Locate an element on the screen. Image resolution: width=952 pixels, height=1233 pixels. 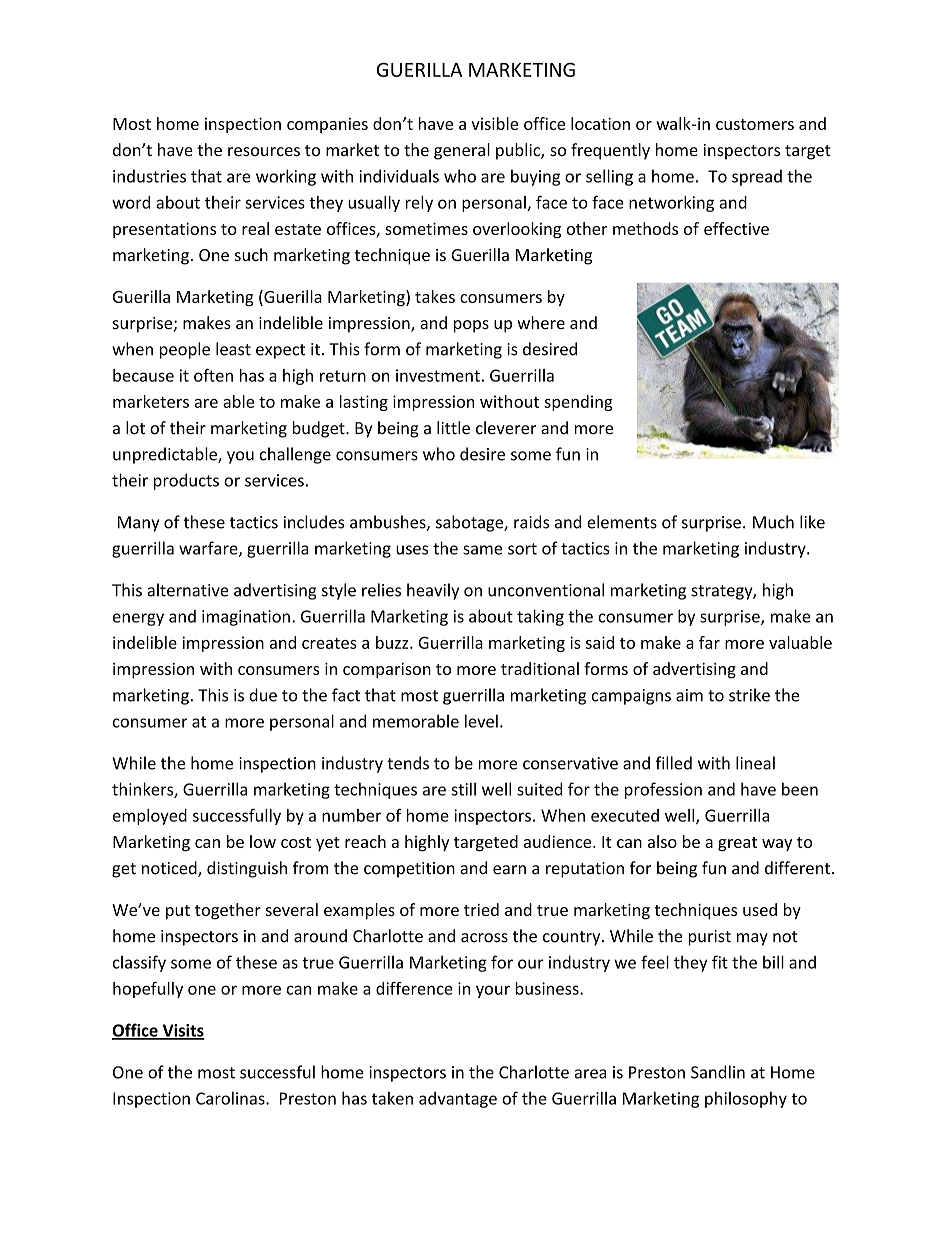
low is located at coordinates (263, 841).
